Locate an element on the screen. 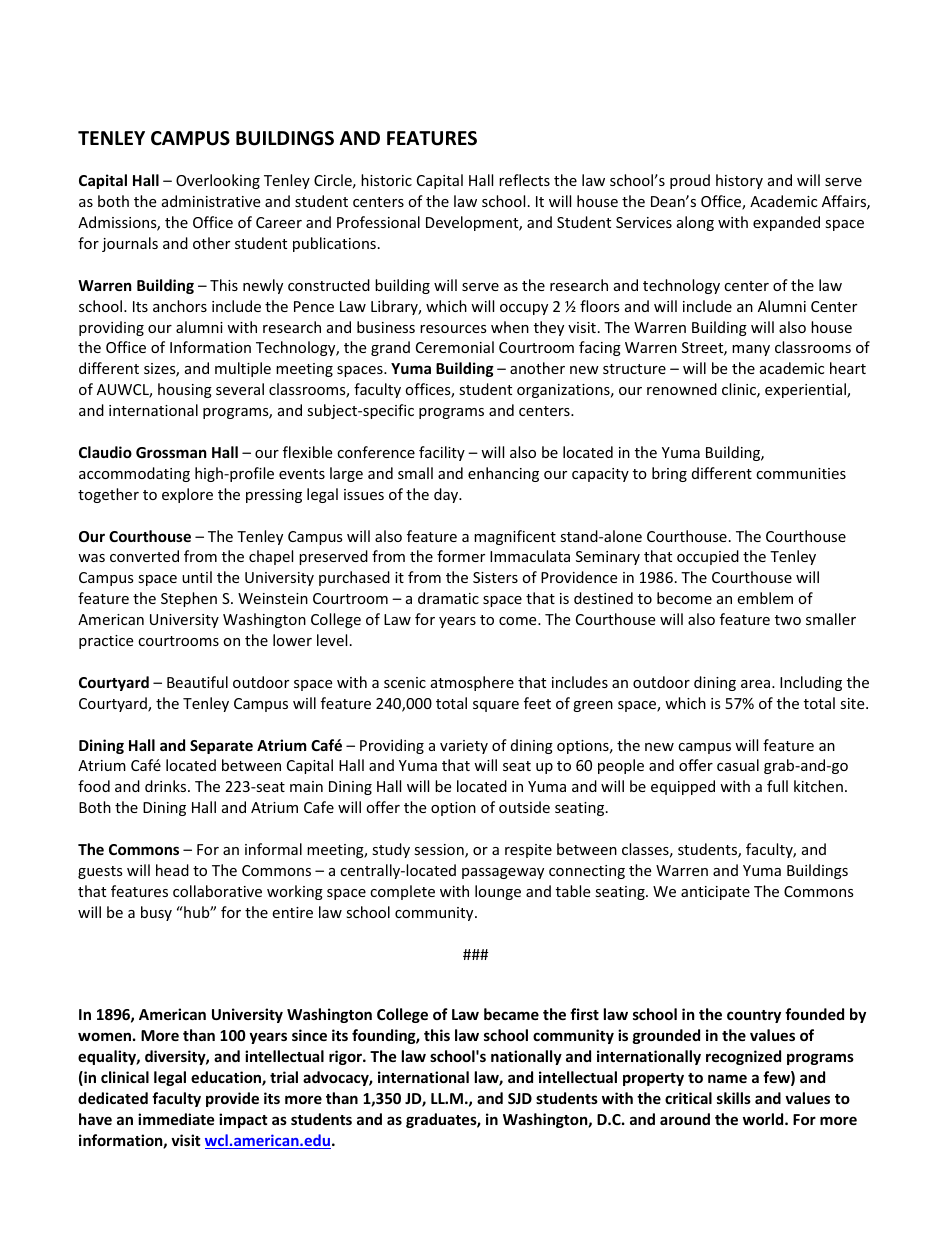 This screenshot has height=1233, width=952. administrative is located at coordinates (211, 201).
